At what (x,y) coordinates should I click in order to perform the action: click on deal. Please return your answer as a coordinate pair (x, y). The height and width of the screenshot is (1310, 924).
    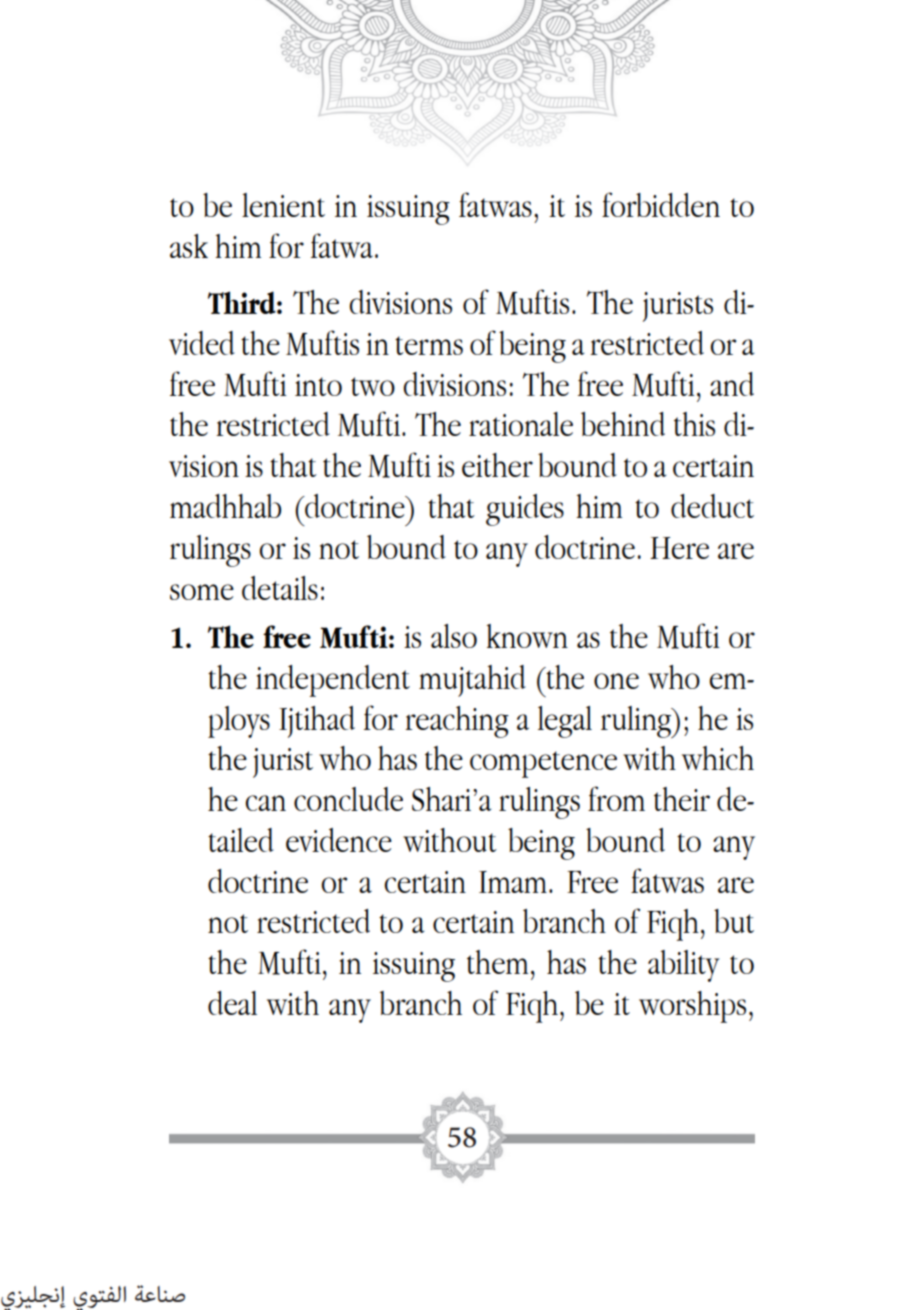
    Looking at the image, I should click on (232, 1003).
